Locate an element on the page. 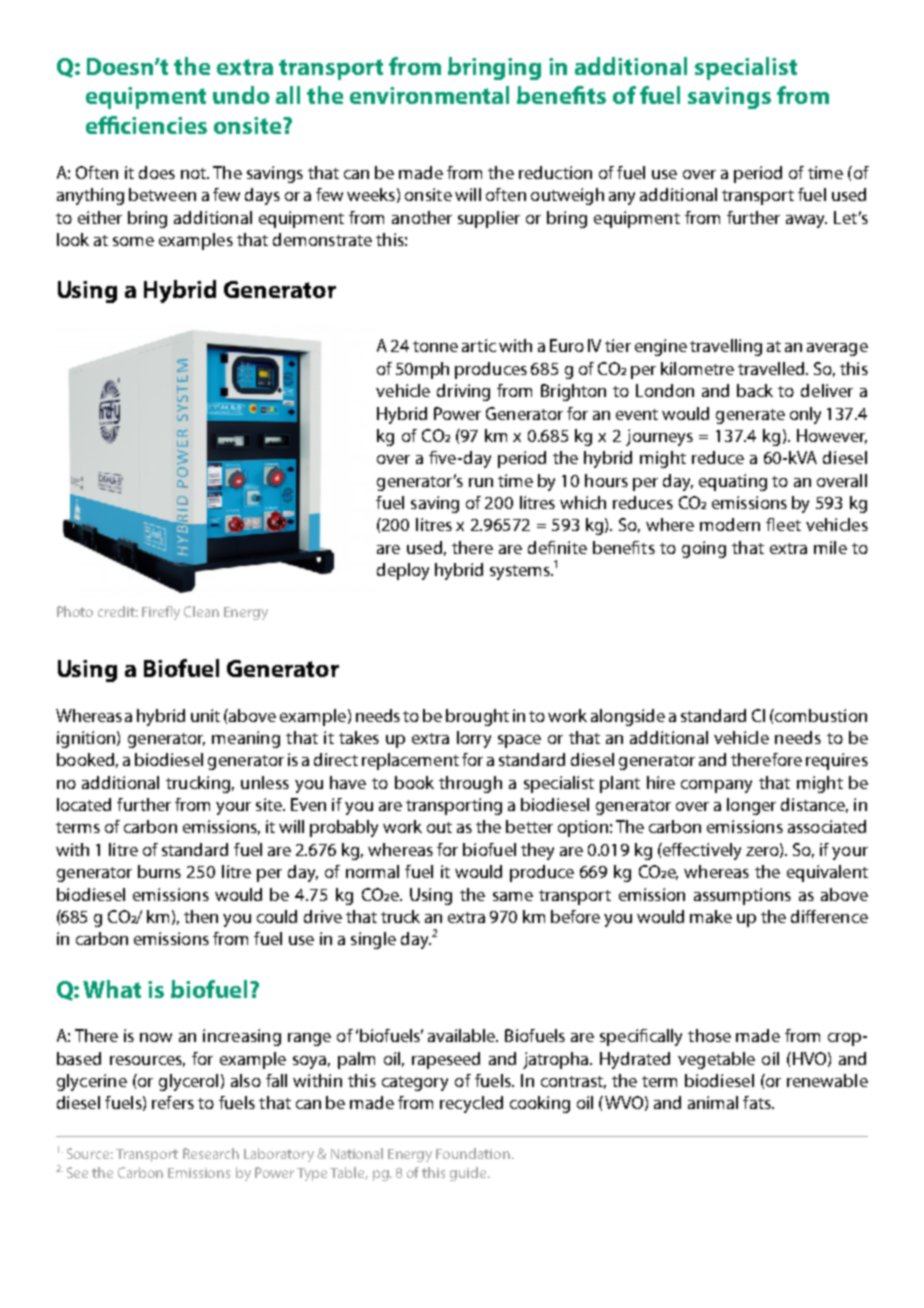  Foundation is located at coordinates (473, 1153).
